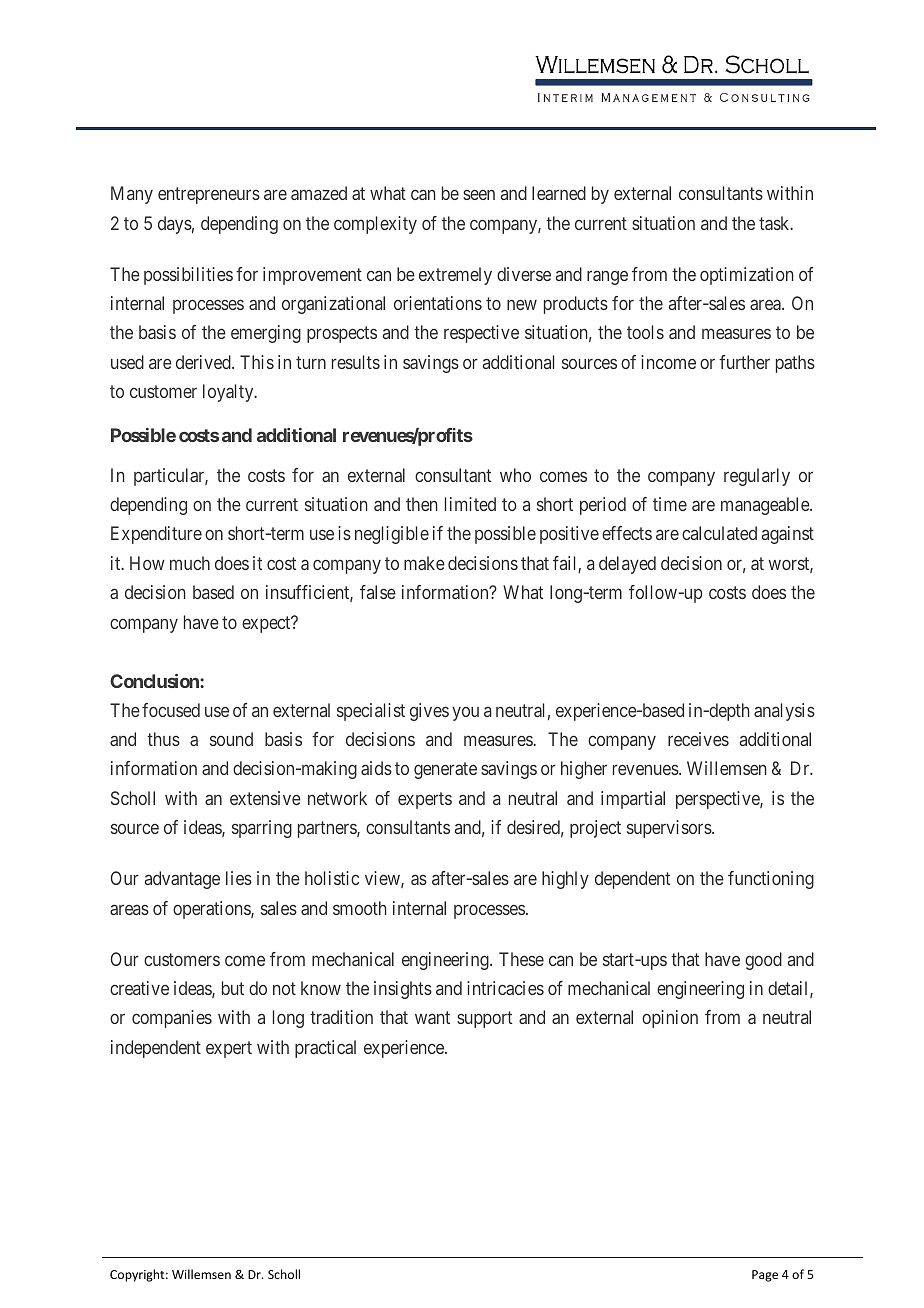 Image resolution: width=924 pixels, height=1308 pixels. Describe the element at coordinates (479, 195) in the document. I see `seen` at that location.
